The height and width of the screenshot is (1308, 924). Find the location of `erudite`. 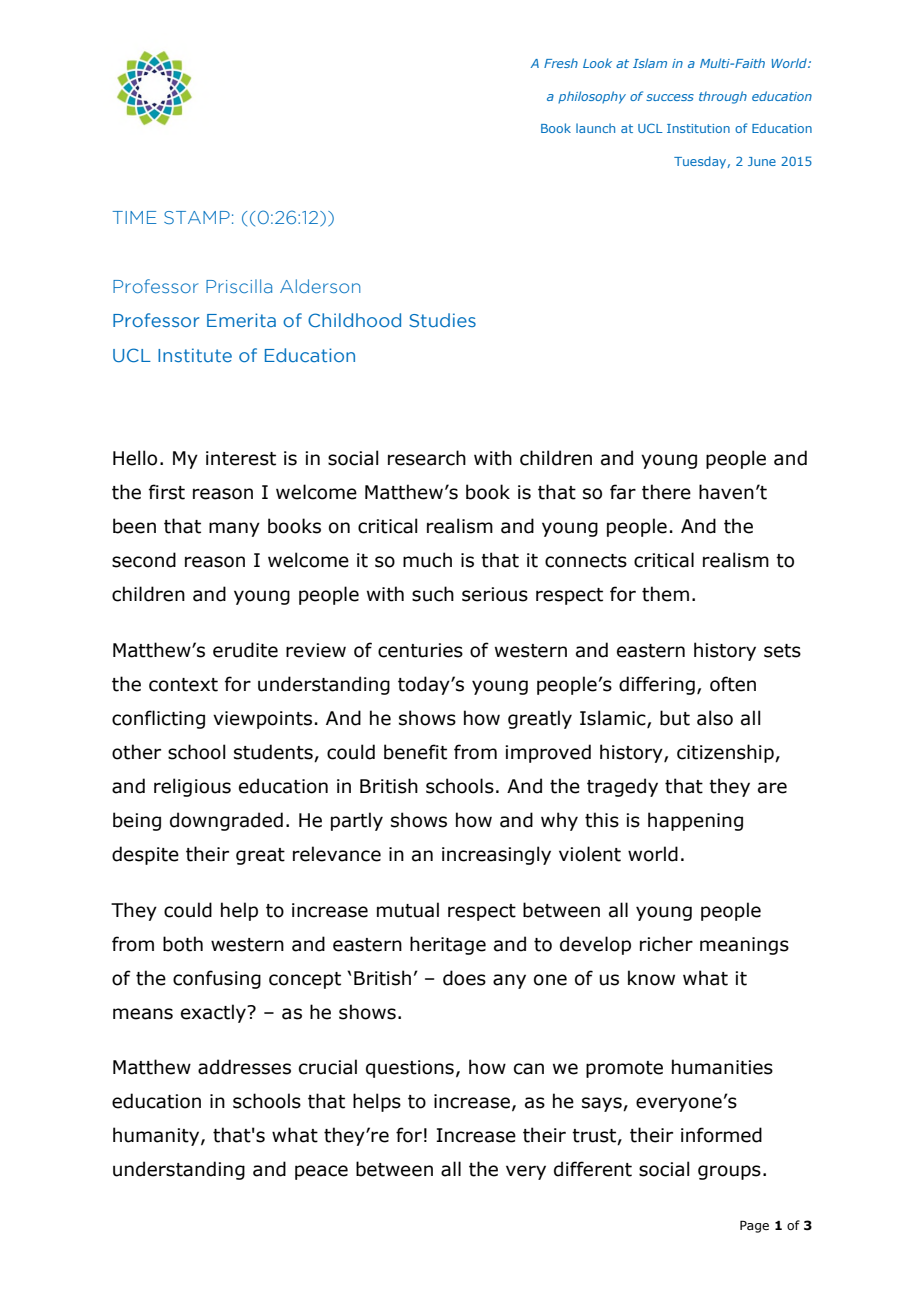

erudite is located at coordinates (245, 650).
